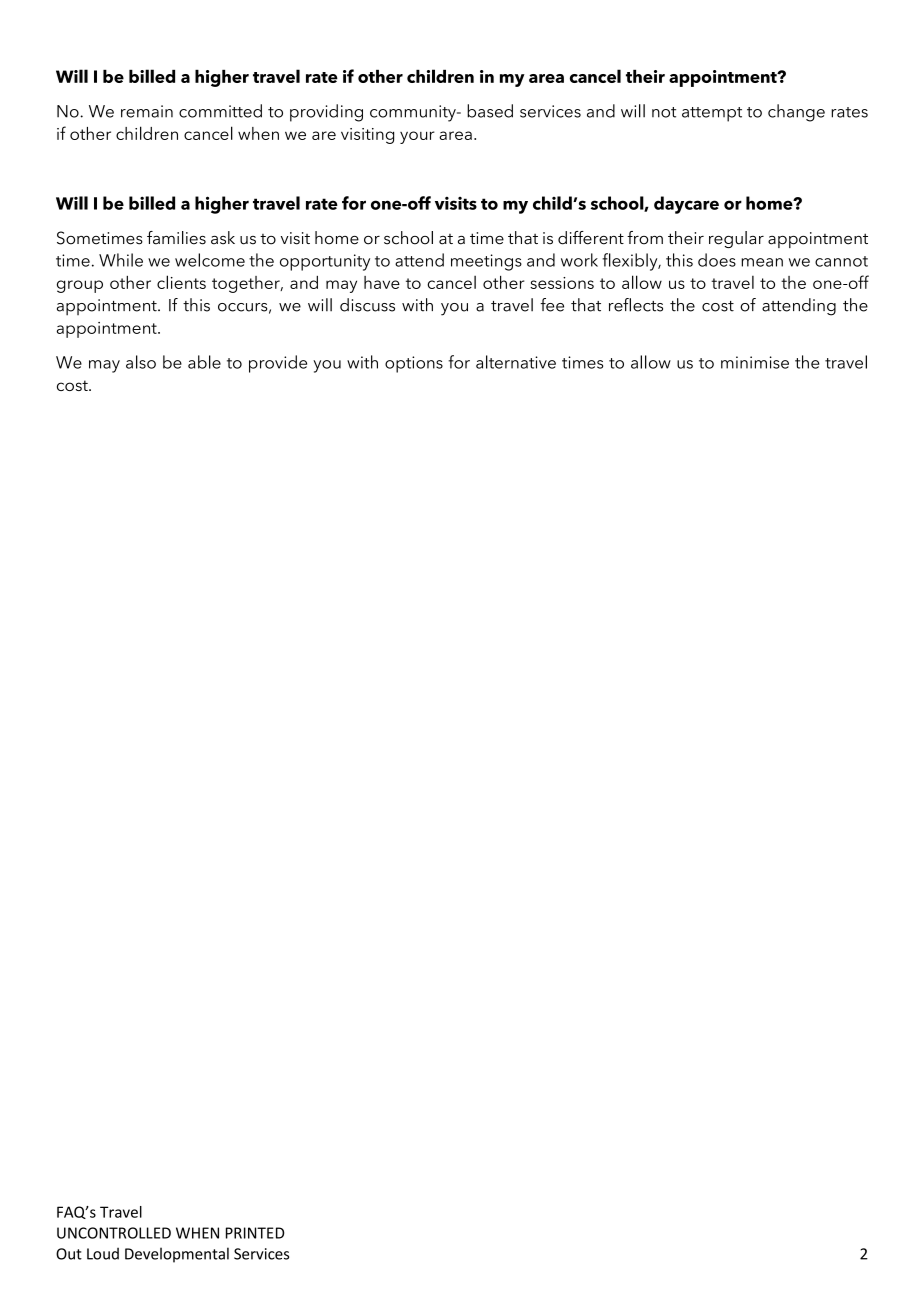  I want to click on UNCONTROLLED, so click(114, 1233).
